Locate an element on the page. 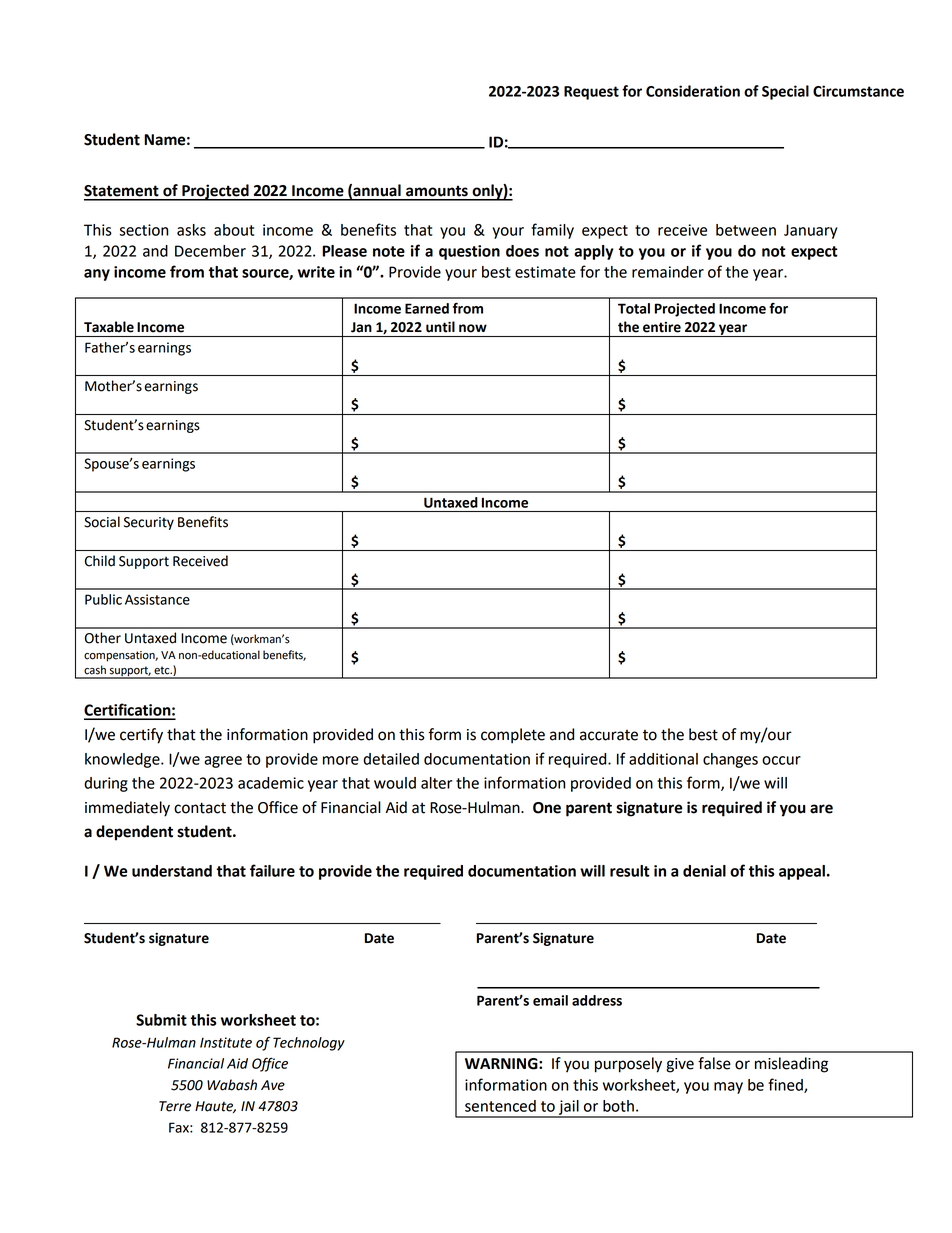  Total is located at coordinates (634, 308).
